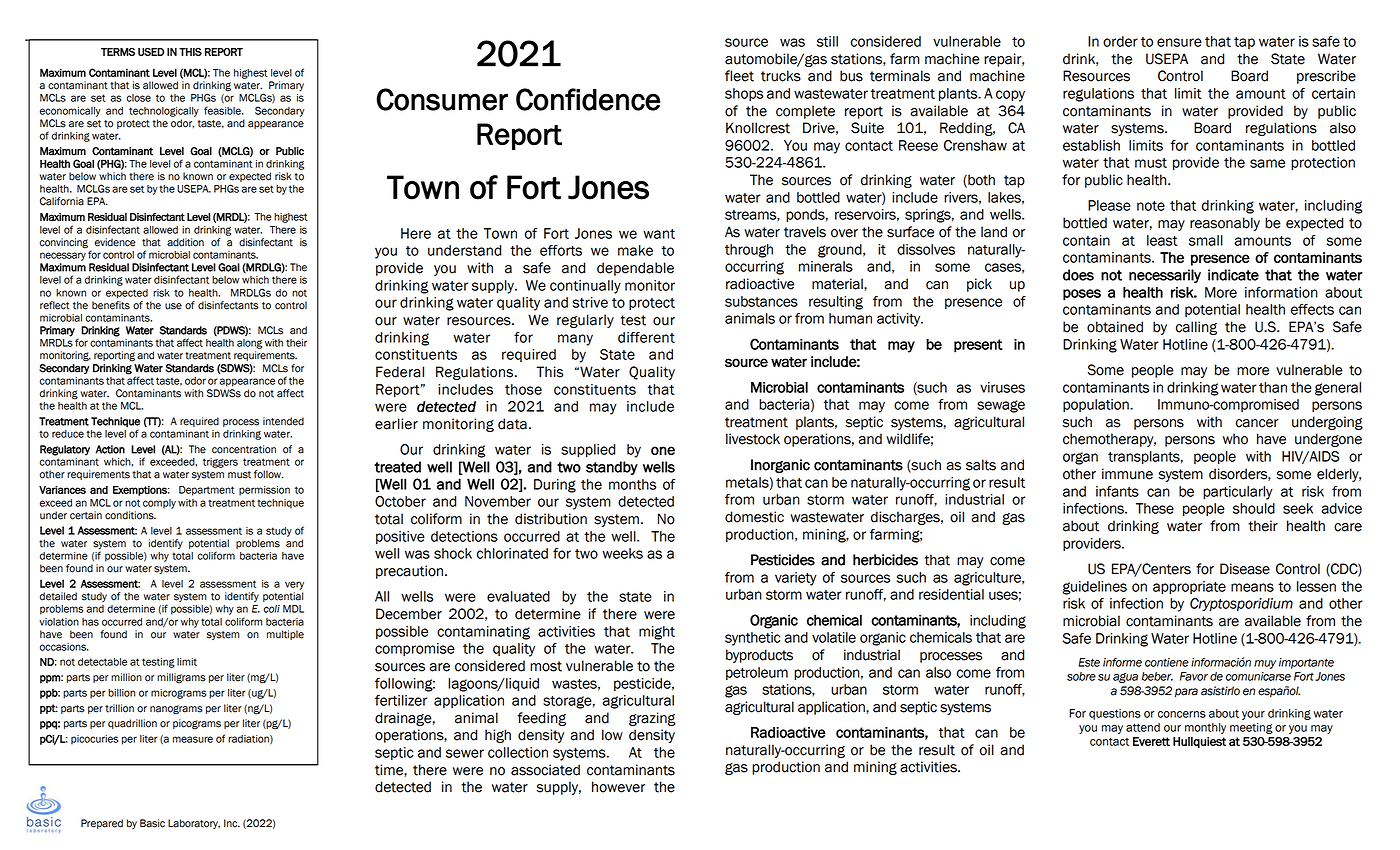  What do you see at coordinates (1179, 42) in the document?
I see `ensure` at bounding box center [1179, 42].
